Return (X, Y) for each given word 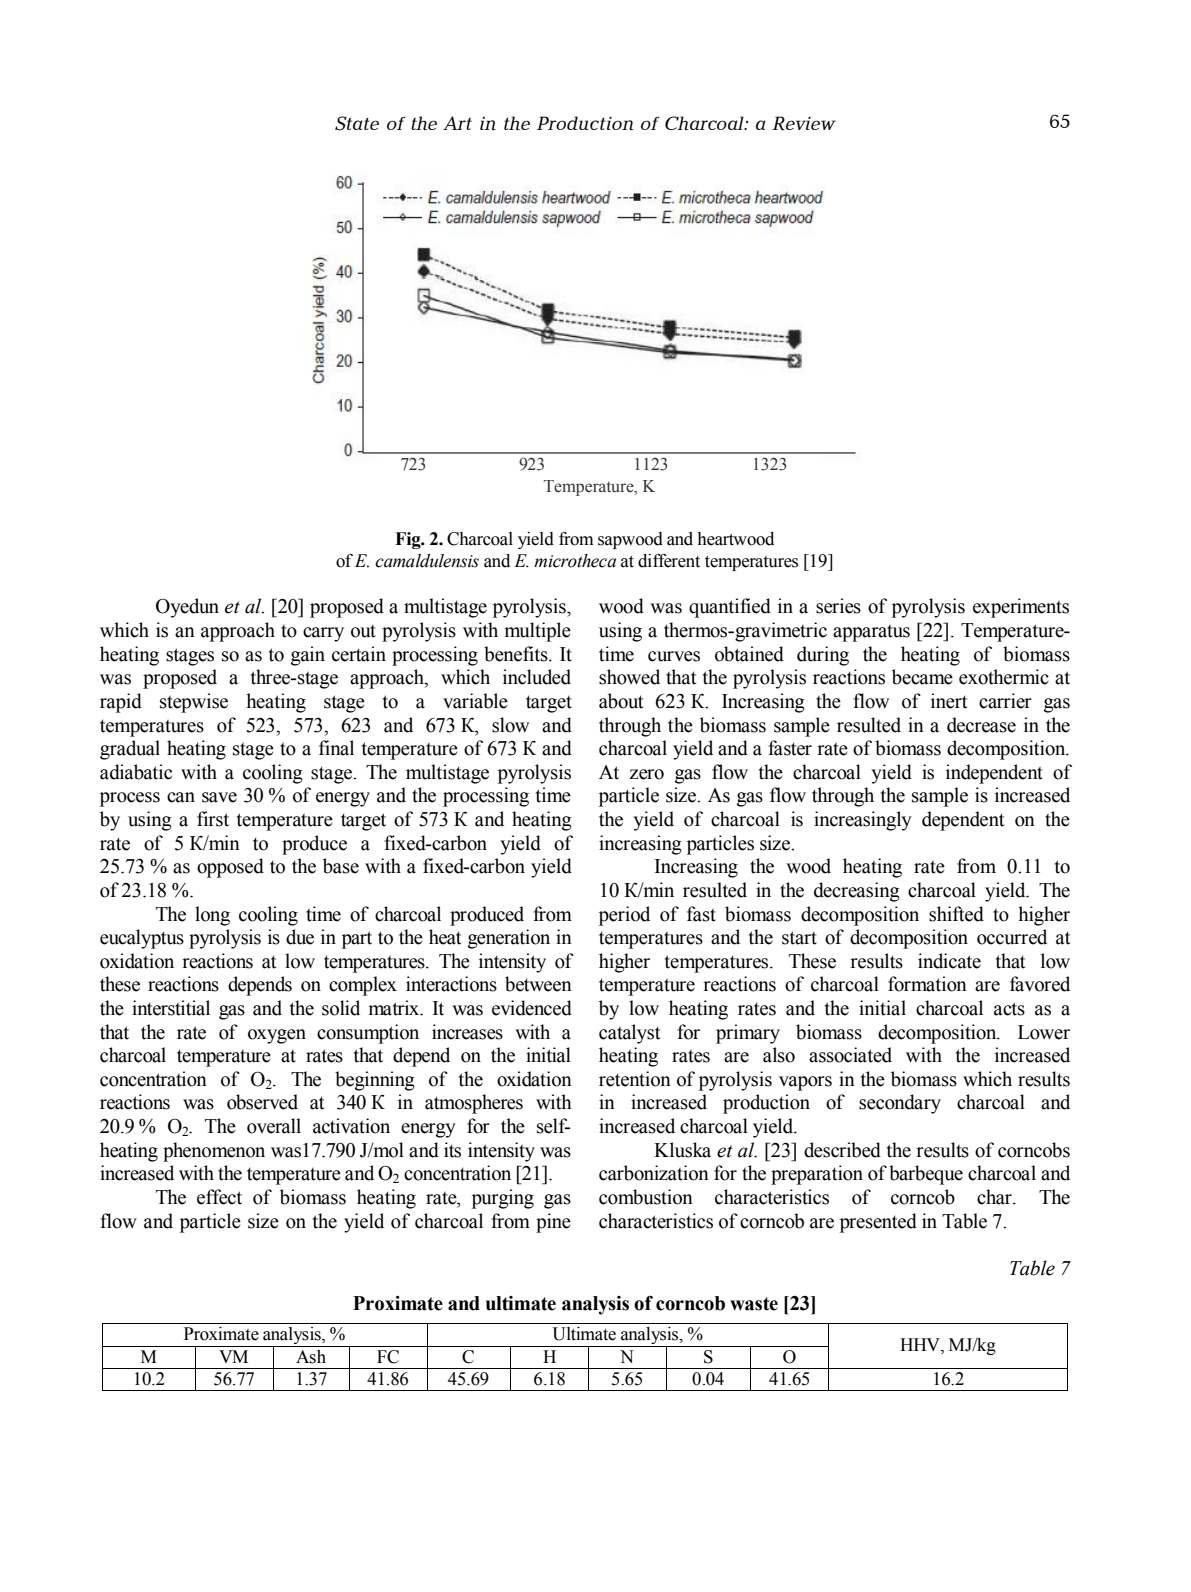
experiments (1021, 608)
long (212, 916)
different (669, 561)
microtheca (575, 561)
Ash (311, 1357)
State (357, 123)
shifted (956, 914)
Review (804, 123)
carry (323, 634)
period (624, 916)
